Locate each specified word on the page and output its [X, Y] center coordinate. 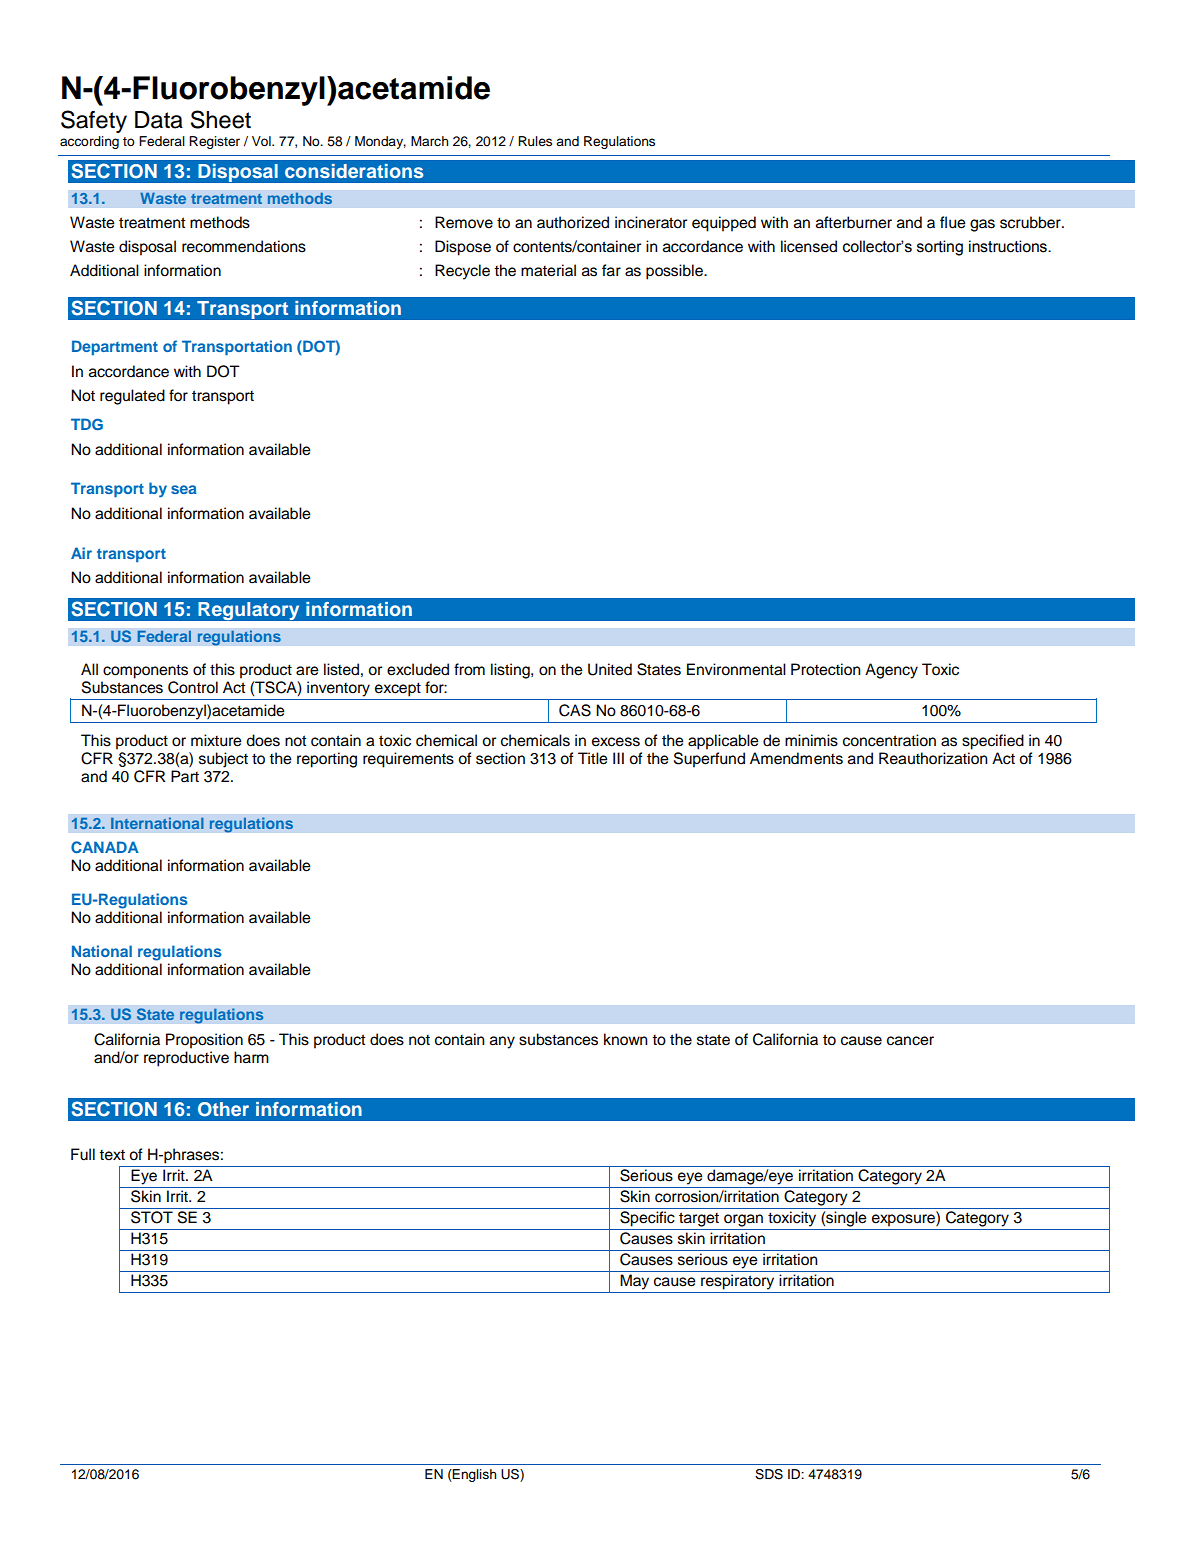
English [473, 1475]
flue [953, 222]
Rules [535, 141]
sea [184, 489]
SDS [769, 1474]
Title [593, 758]
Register [214, 142]
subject [223, 760]
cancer [910, 1041]
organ [743, 1220]
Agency [891, 671]
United [610, 669]
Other [223, 1109]
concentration [889, 740]
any [502, 1042]
